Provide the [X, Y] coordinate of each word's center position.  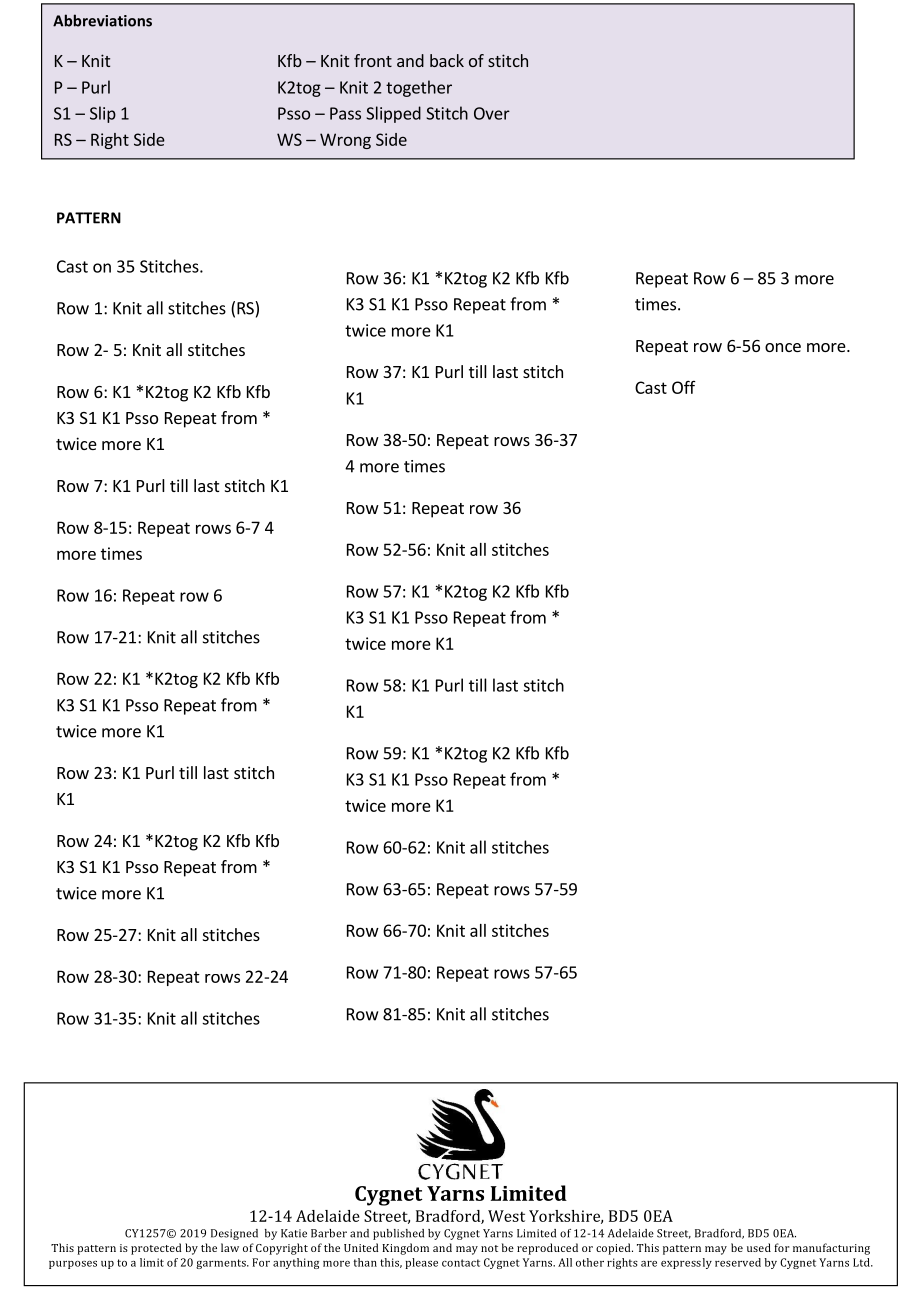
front [373, 60]
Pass [345, 113]
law [230, 1247]
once [783, 347]
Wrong [345, 141]
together [419, 88]
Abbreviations [102, 20]
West [506, 1216]
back [447, 60]
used [759, 1247]
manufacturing [831, 1249]
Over [492, 113]
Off [684, 387]
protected [156, 1249]
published [398, 1234]
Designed [234, 1234]
